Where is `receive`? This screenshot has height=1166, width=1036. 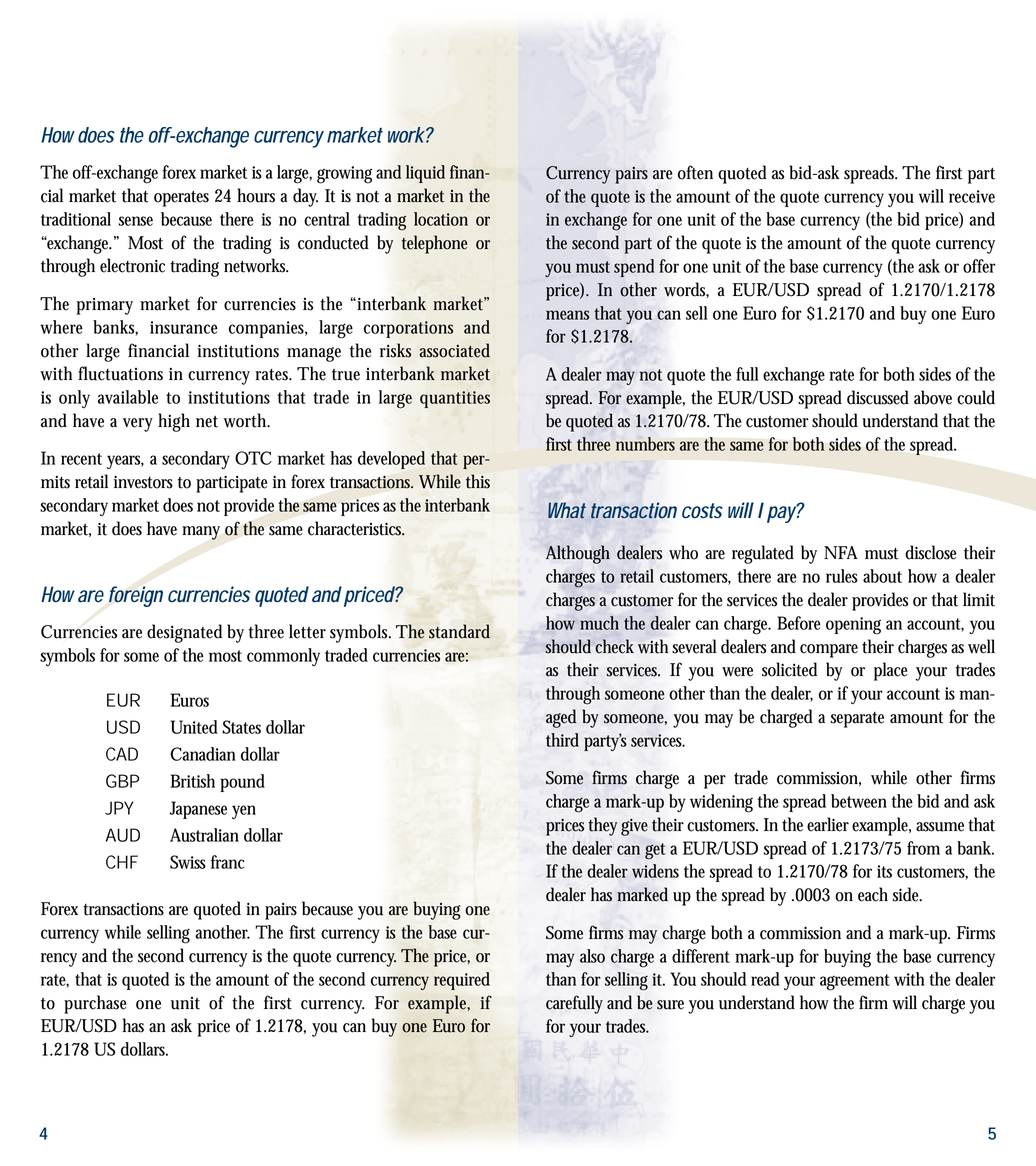
receive is located at coordinates (972, 196).
